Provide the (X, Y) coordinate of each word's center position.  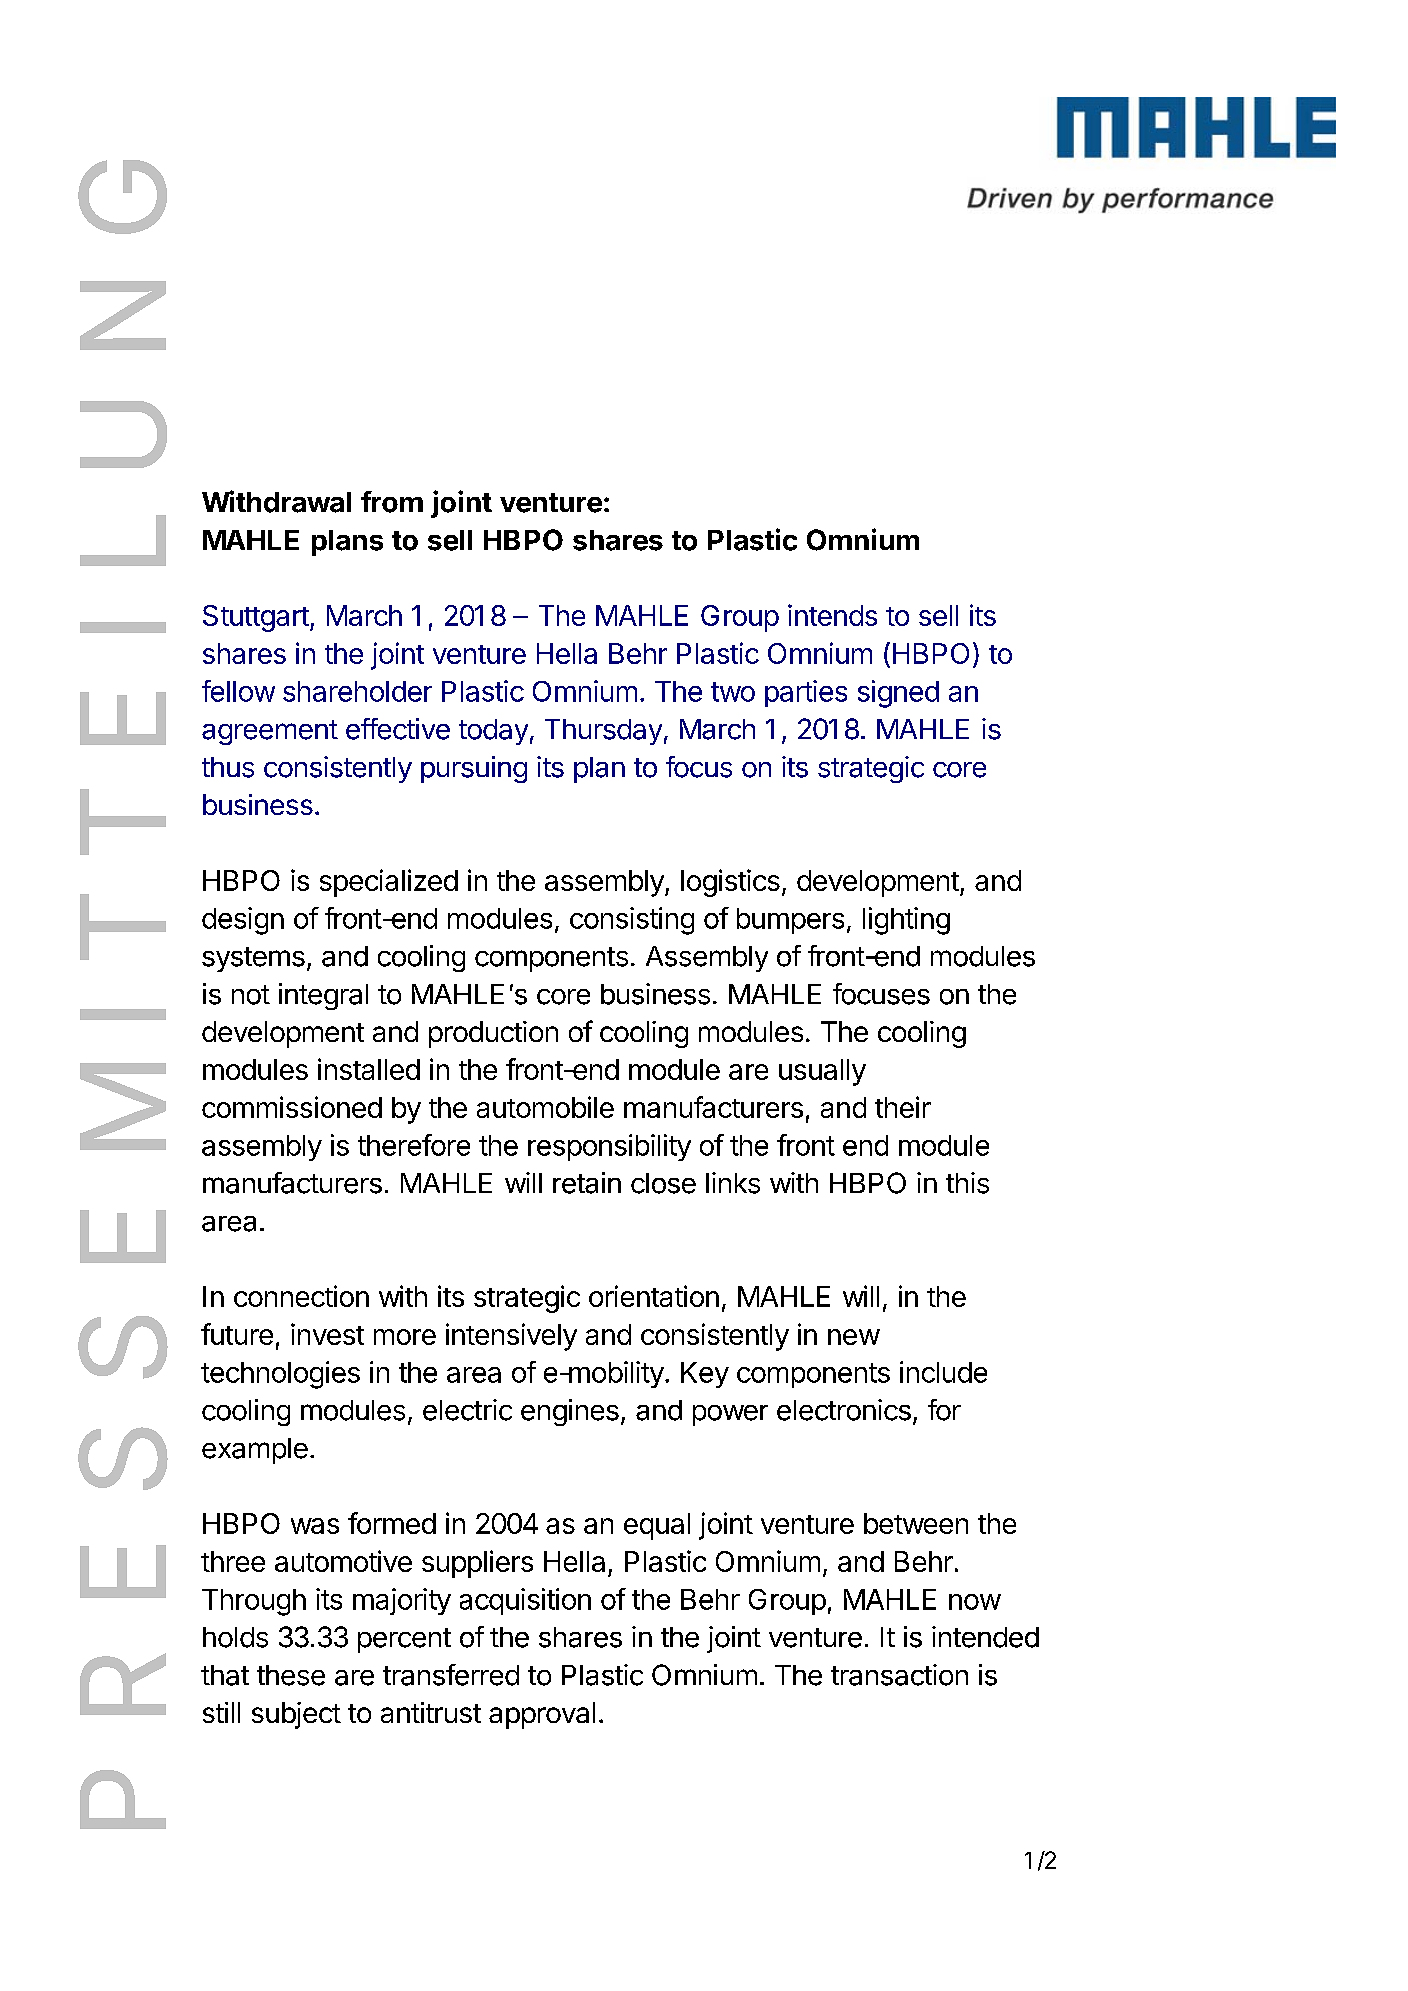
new (854, 1337)
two (733, 692)
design (243, 921)
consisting (632, 921)
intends (832, 615)
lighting (906, 921)
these (291, 1675)
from (392, 502)
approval (542, 1715)
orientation (654, 1296)
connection (301, 1296)
